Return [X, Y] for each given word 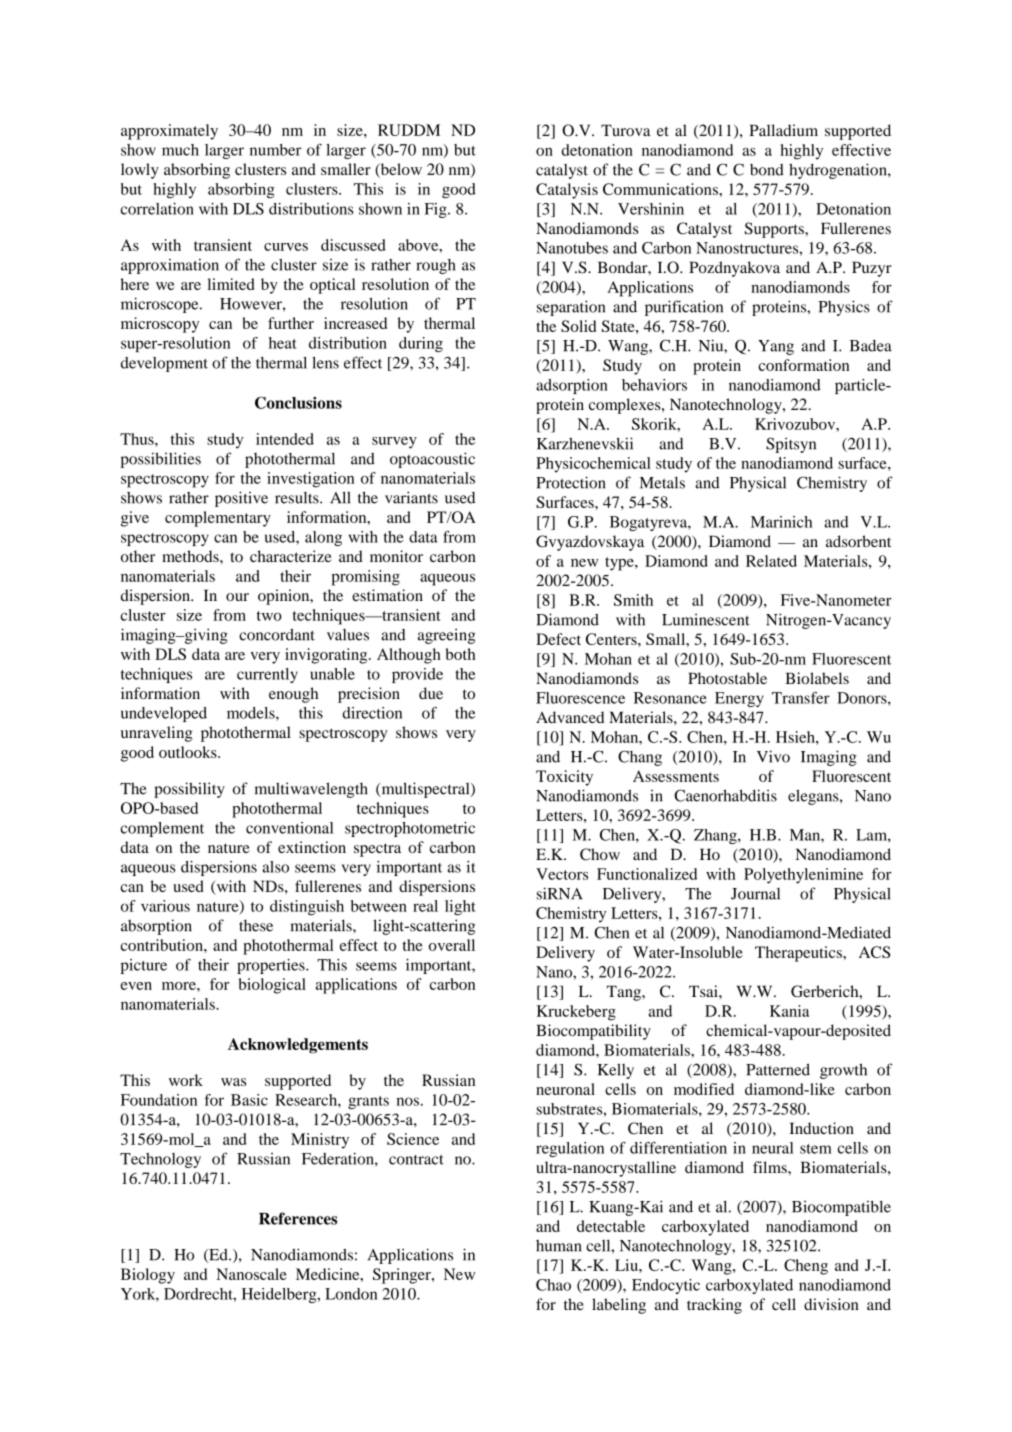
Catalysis [567, 191]
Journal [755, 894]
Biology [148, 1276]
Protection [570, 482]
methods [191, 556]
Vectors [562, 874]
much [180, 150]
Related [771, 561]
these [256, 925]
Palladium [783, 130]
